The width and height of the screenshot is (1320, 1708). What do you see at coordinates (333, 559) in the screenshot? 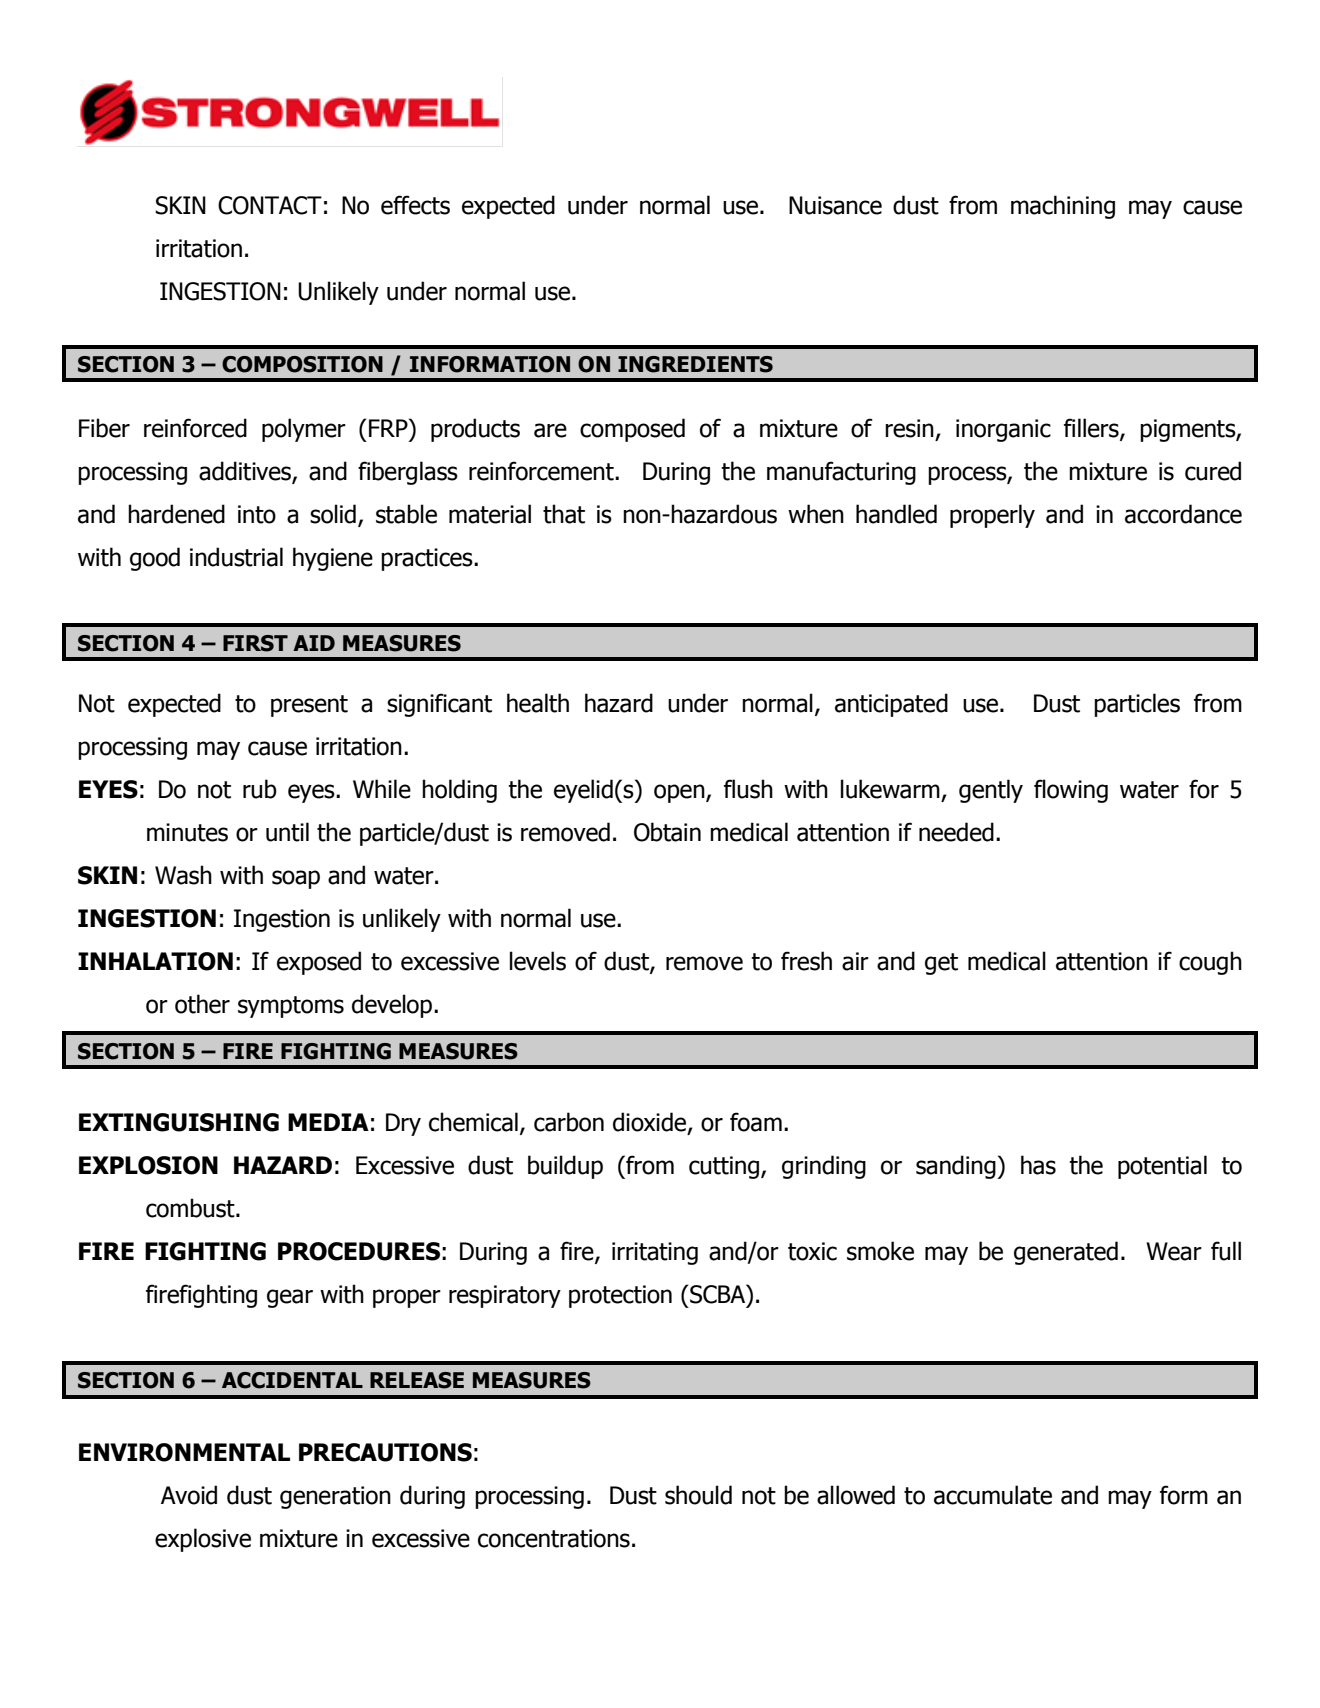
I see `hygiene` at bounding box center [333, 559].
